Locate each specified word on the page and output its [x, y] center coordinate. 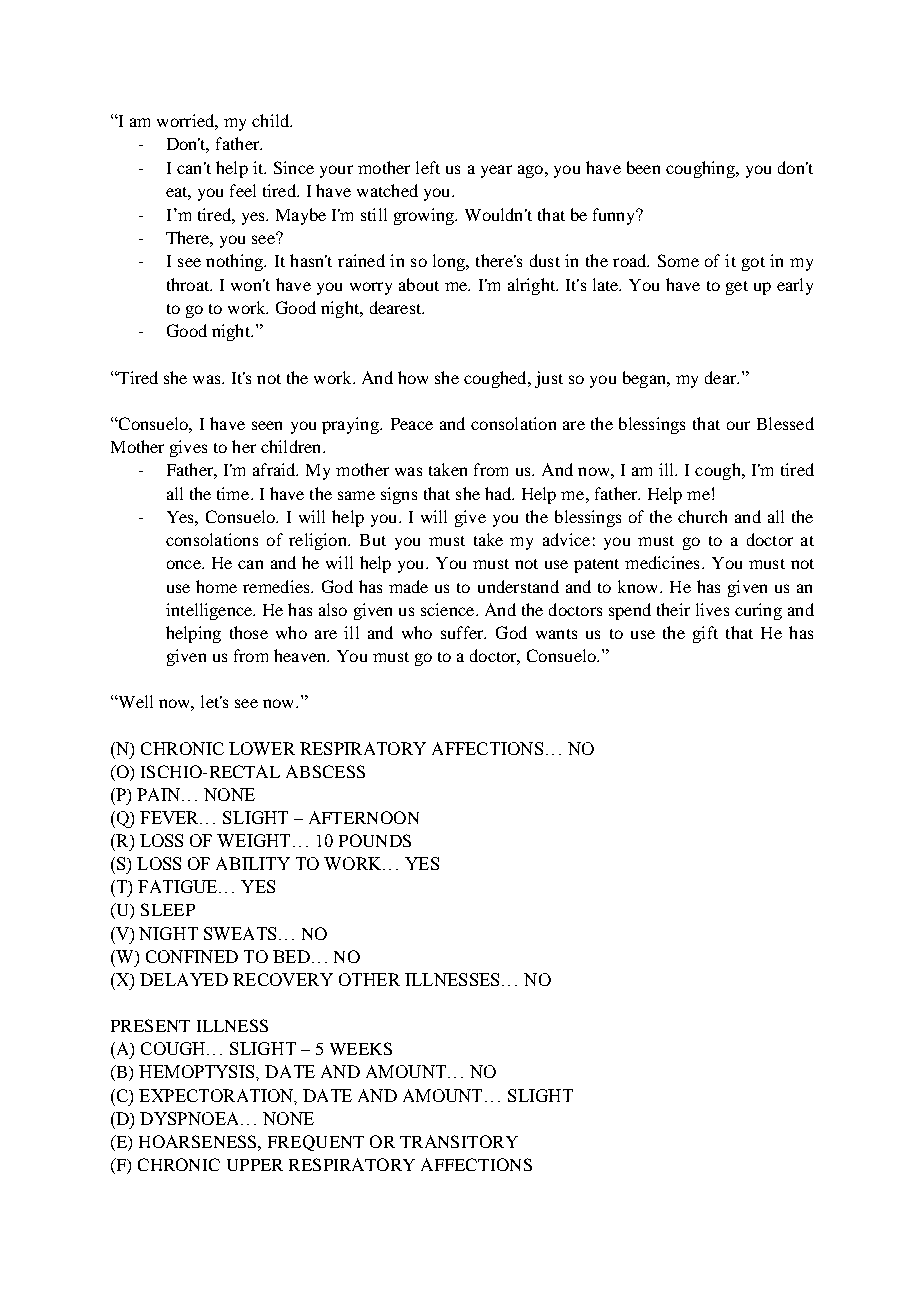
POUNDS [375, 840]
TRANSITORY [459, 1141]
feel [243, 190]
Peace [412, 424]
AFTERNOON [364, 817]
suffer [463, 632]
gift [705, 634]
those [249, 632]
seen [267, 425]
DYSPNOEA [191, 1118]
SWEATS [240, 933]
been [643, 167]
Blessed [785, 423]
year [496, 171]
